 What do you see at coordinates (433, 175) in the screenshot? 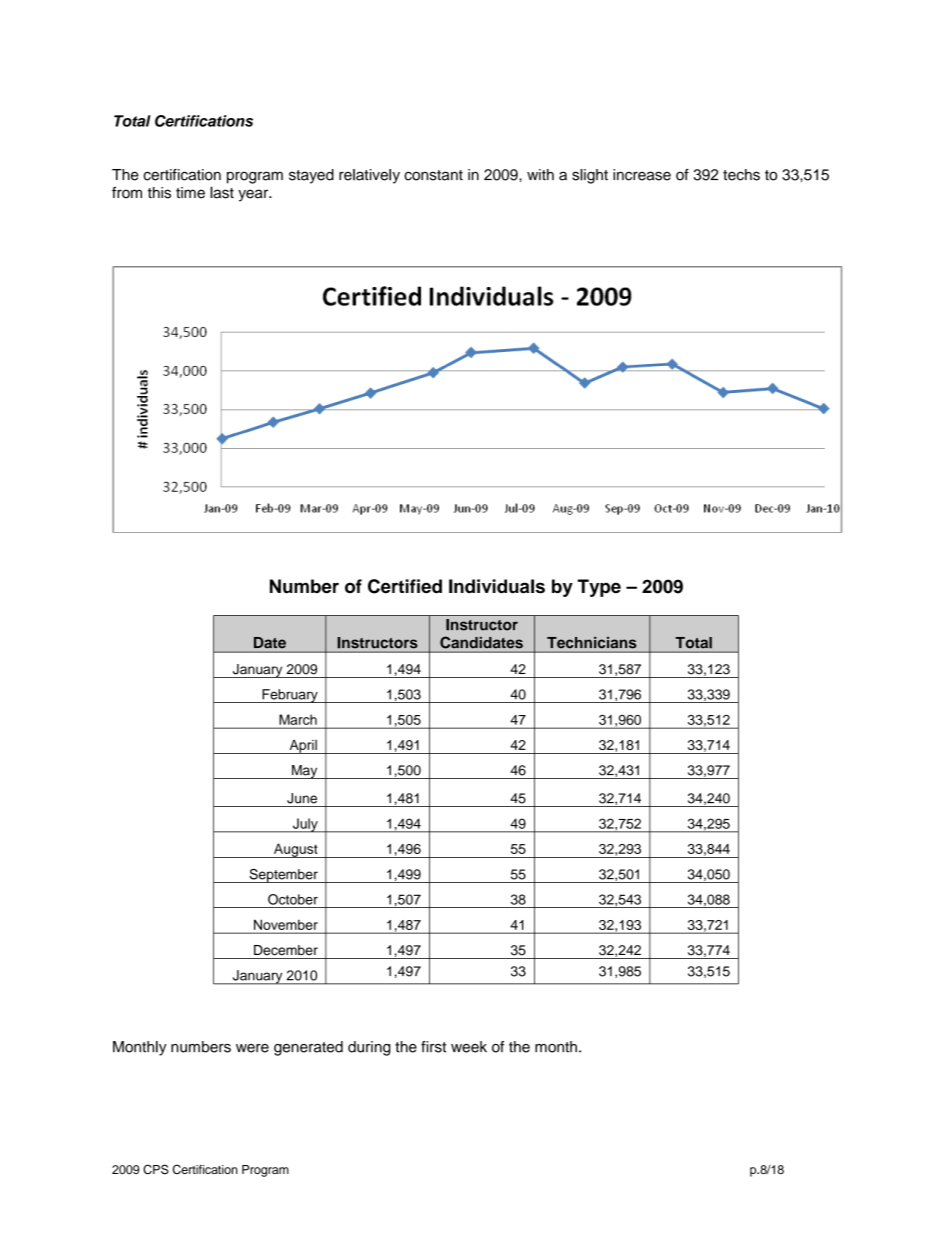
I see `constant` at bounding box center [433, 175].
